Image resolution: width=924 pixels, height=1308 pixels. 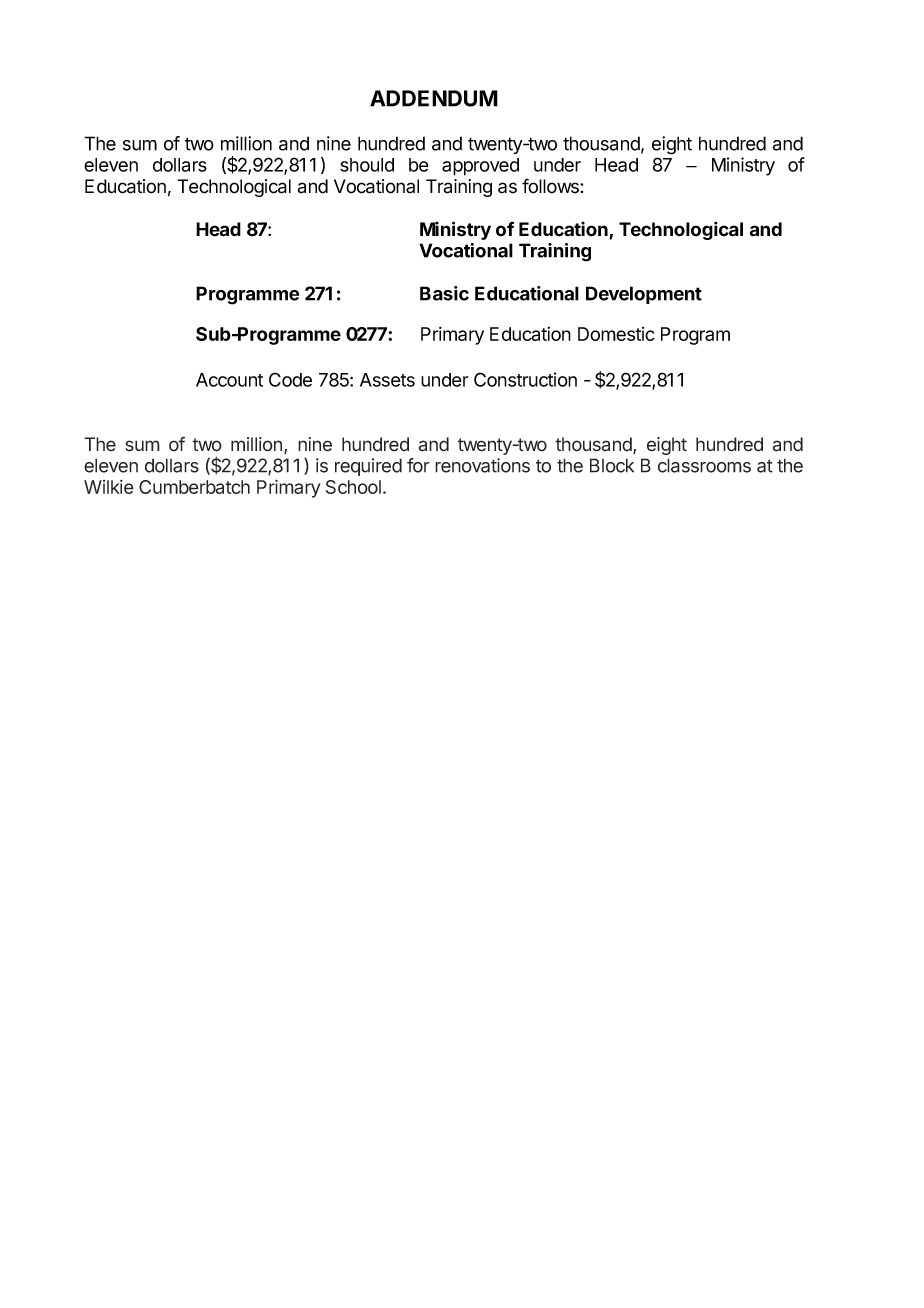 I want to click on for, so click(x=418, y=465).
